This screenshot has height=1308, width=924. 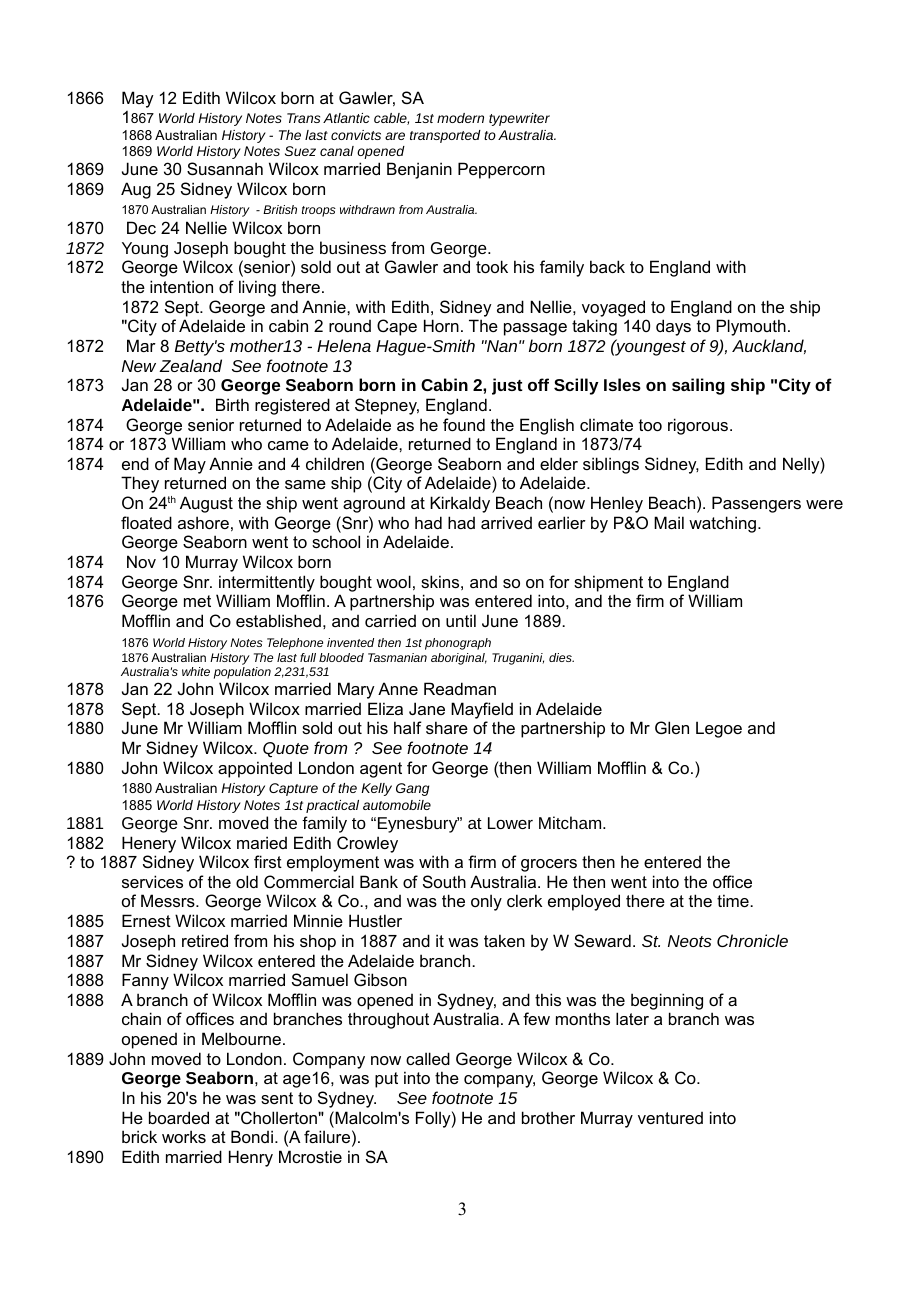 I want to click on Lower, so click(x=510, y=823).
